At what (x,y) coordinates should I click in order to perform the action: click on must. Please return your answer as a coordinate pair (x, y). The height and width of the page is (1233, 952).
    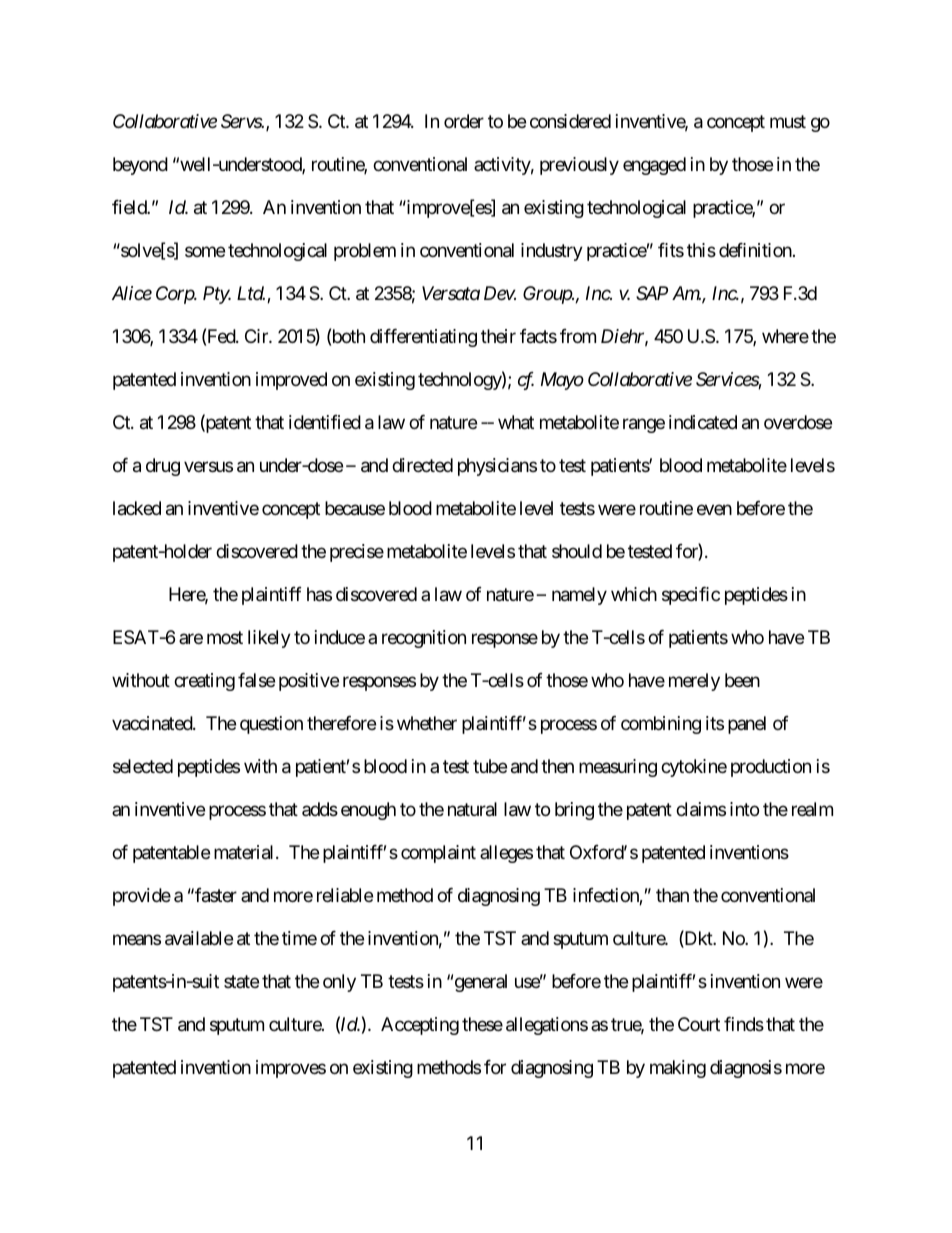
    Looking at the image, I should click on (788, 122).
